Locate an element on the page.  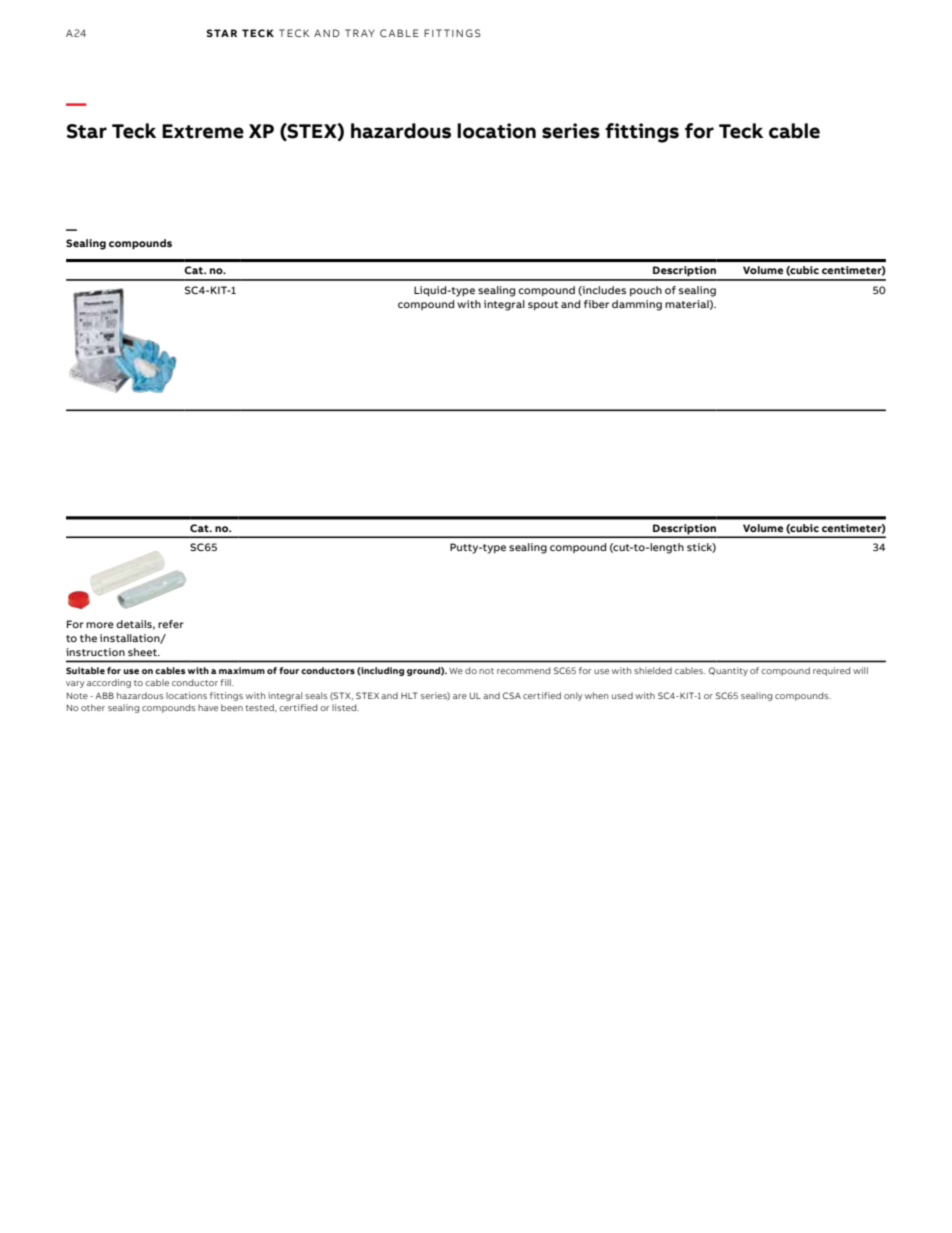
recommend is located at coordinates (523, 670).
